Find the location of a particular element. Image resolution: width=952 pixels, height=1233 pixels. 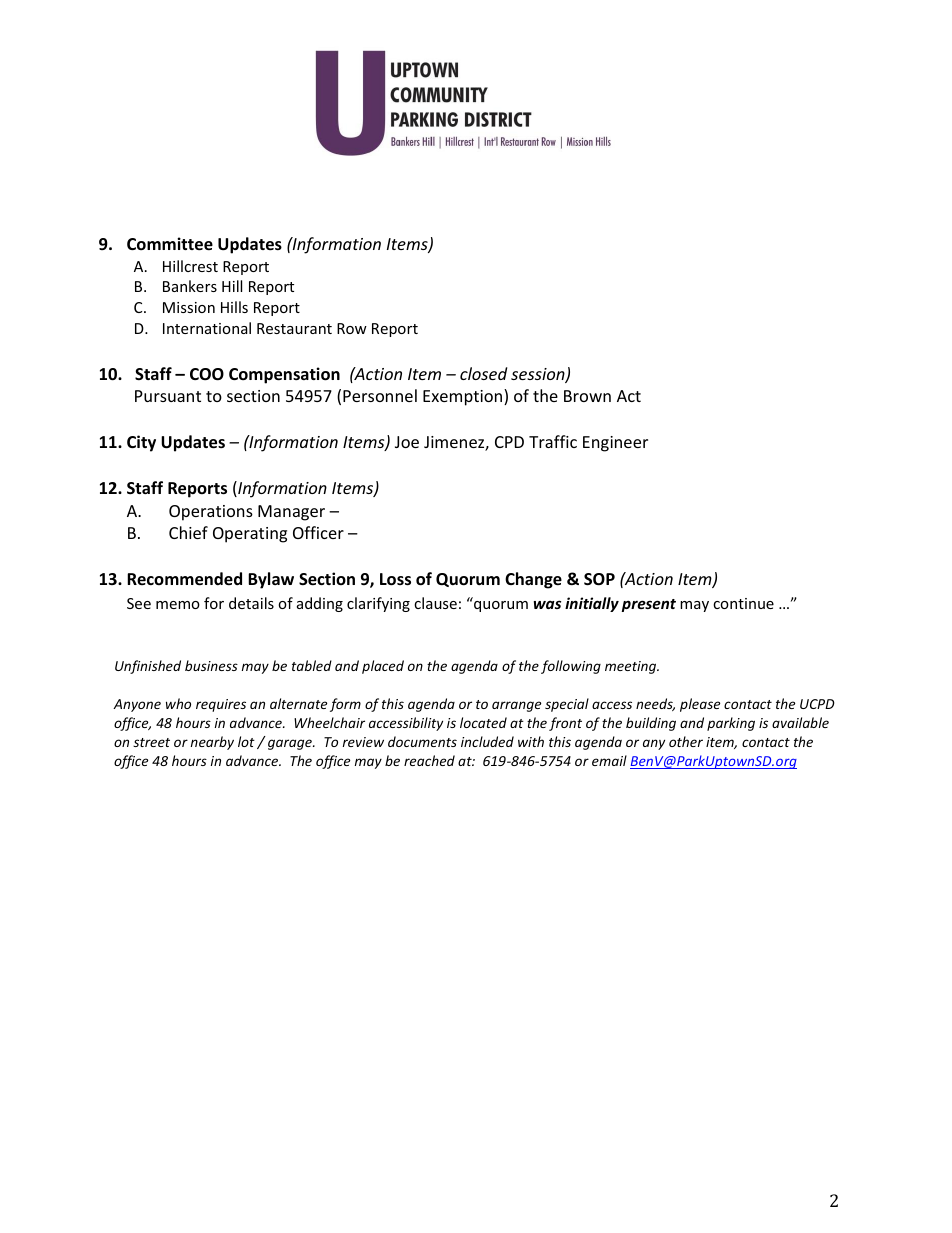

clause is located at coordinates (435, 603).
